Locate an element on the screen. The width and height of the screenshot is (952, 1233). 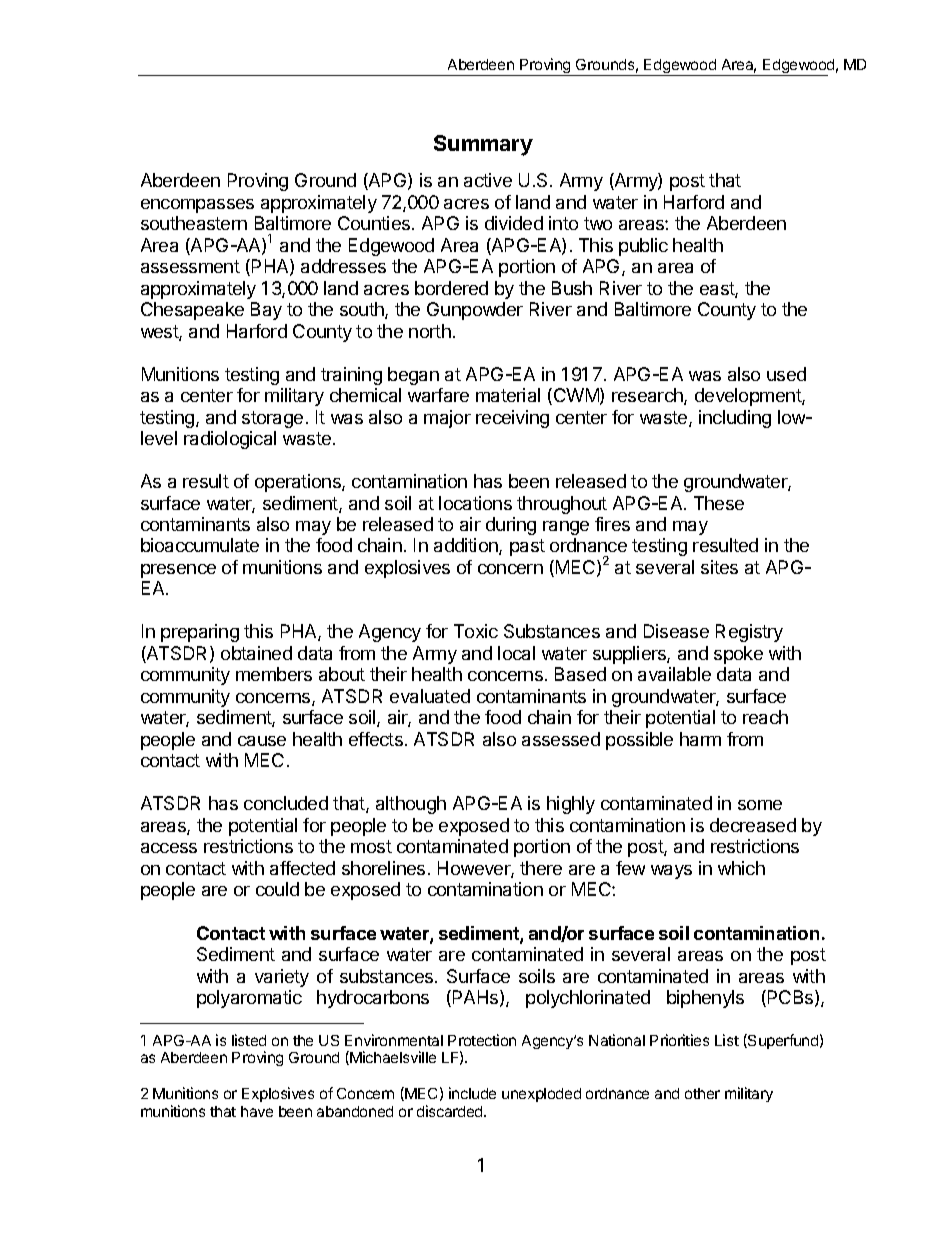
include is located at coordinates (472, 1093).
